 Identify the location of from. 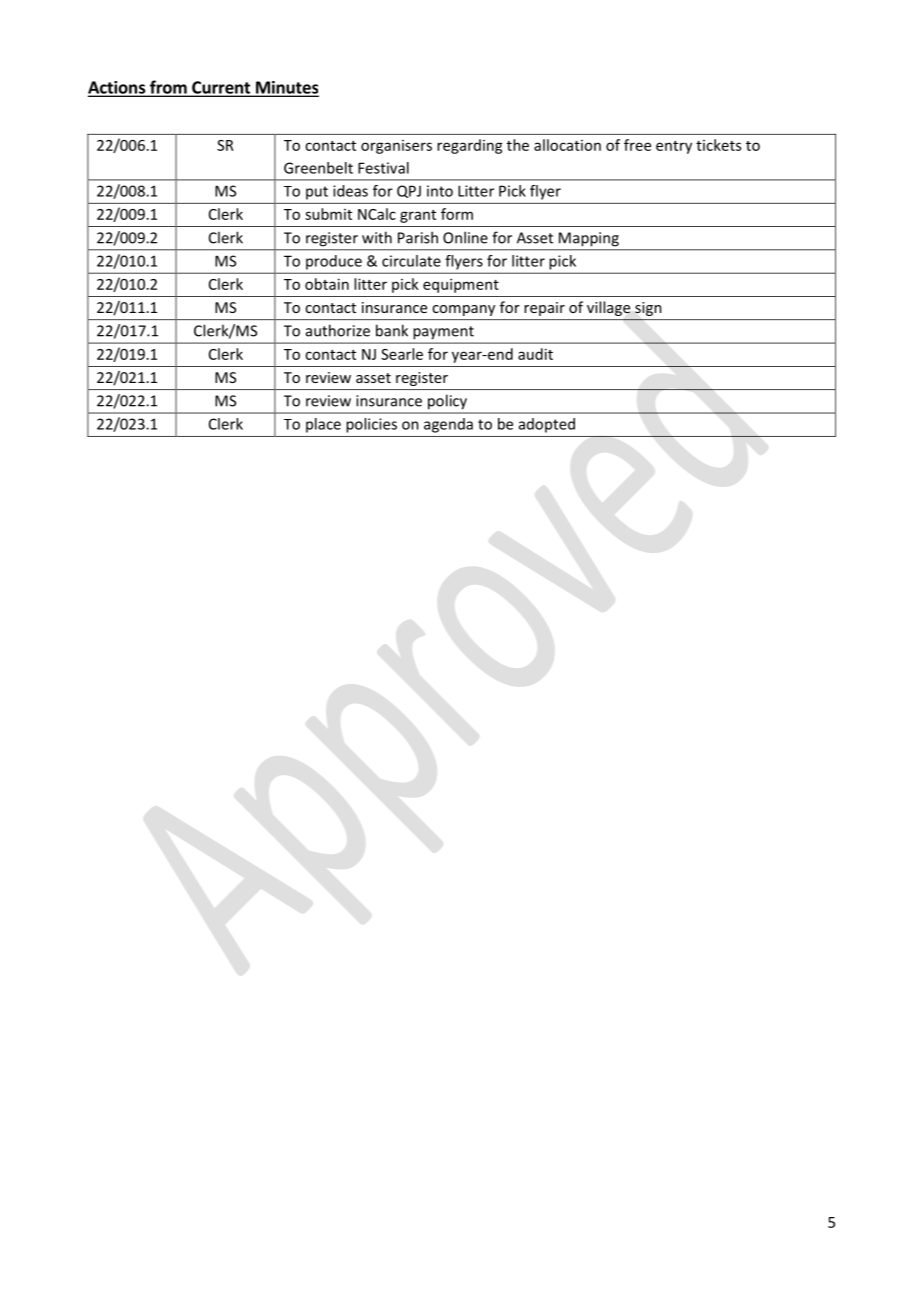
(168, 88).
